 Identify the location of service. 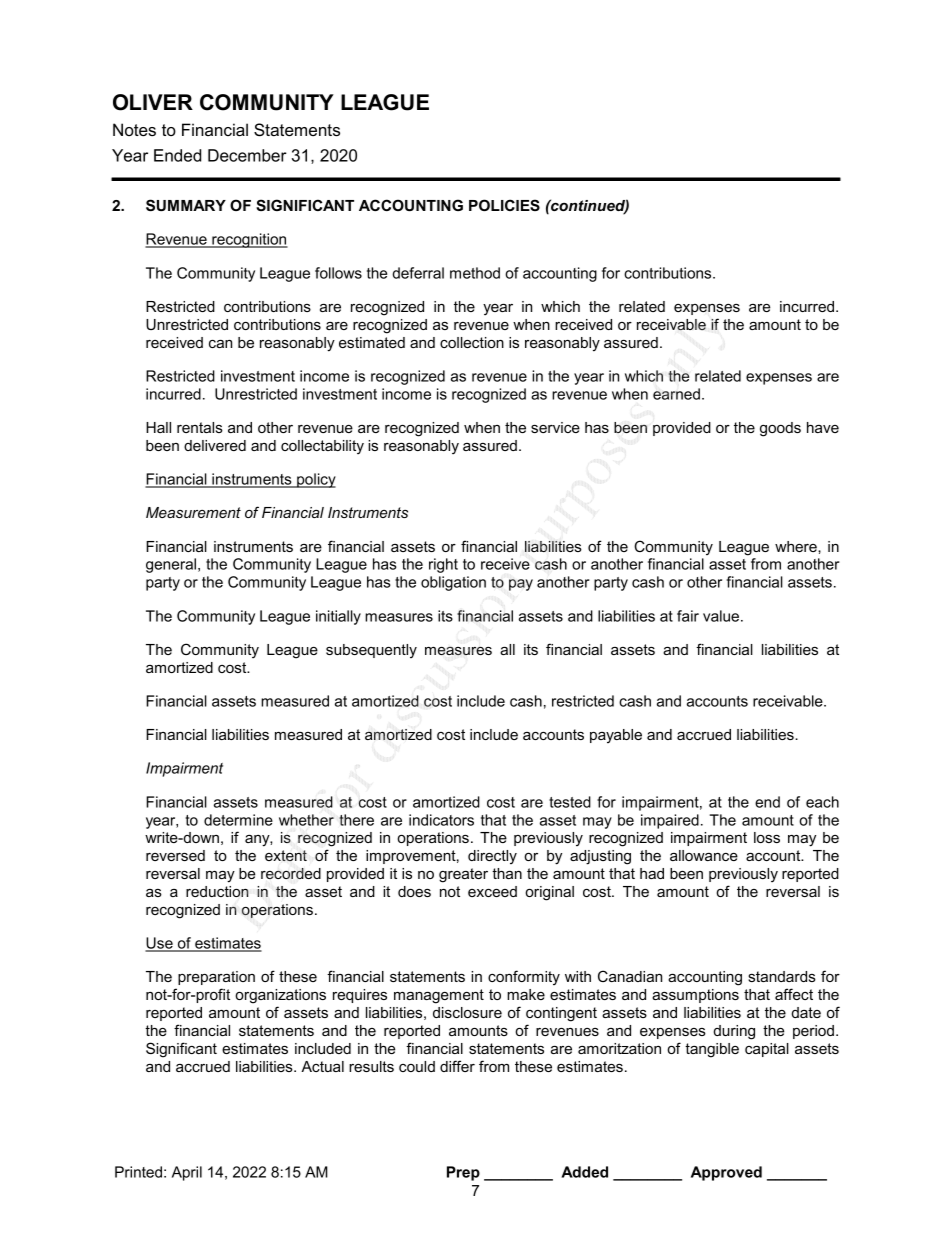
(555, 427).
